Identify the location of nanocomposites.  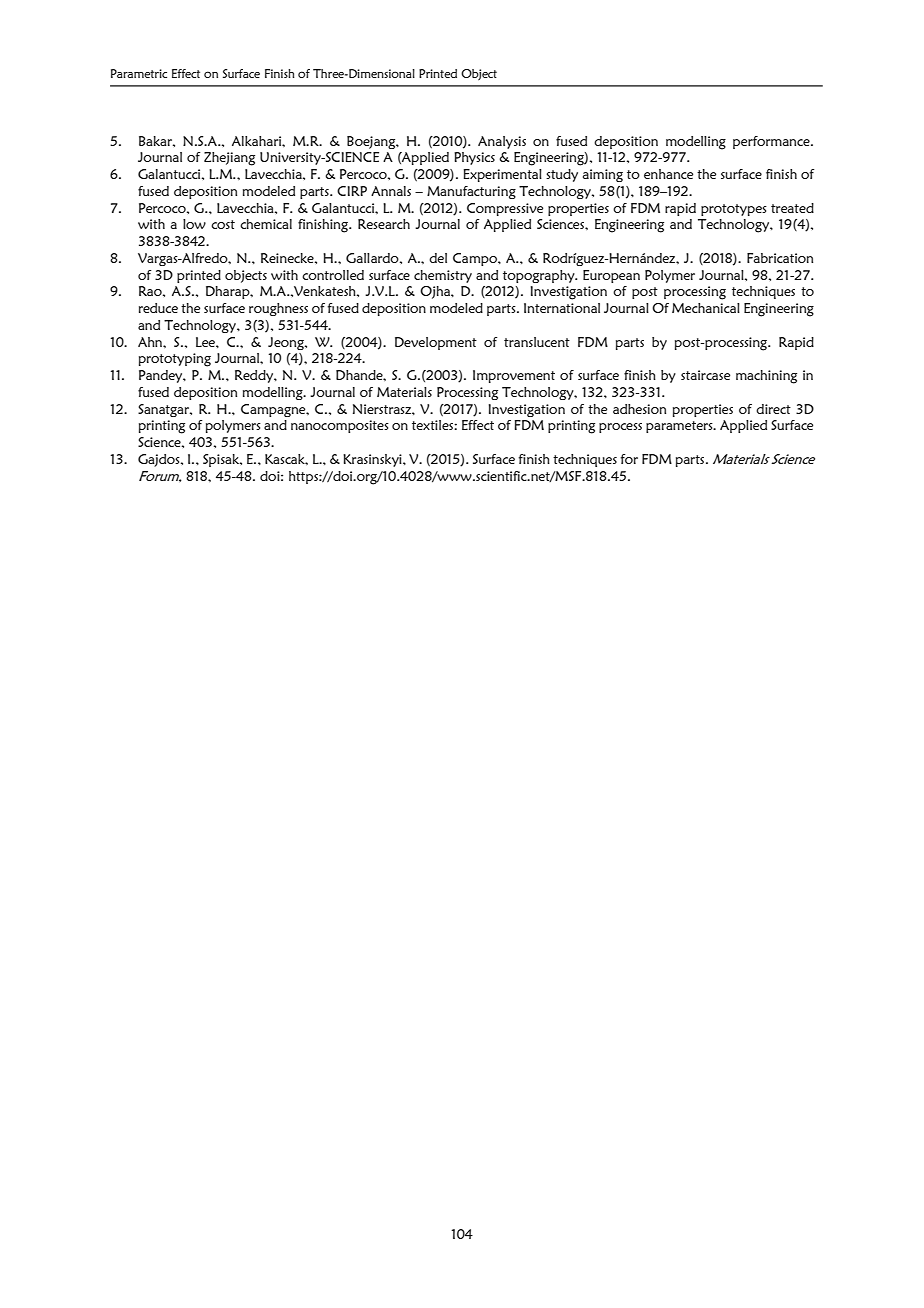
(340, 426).
